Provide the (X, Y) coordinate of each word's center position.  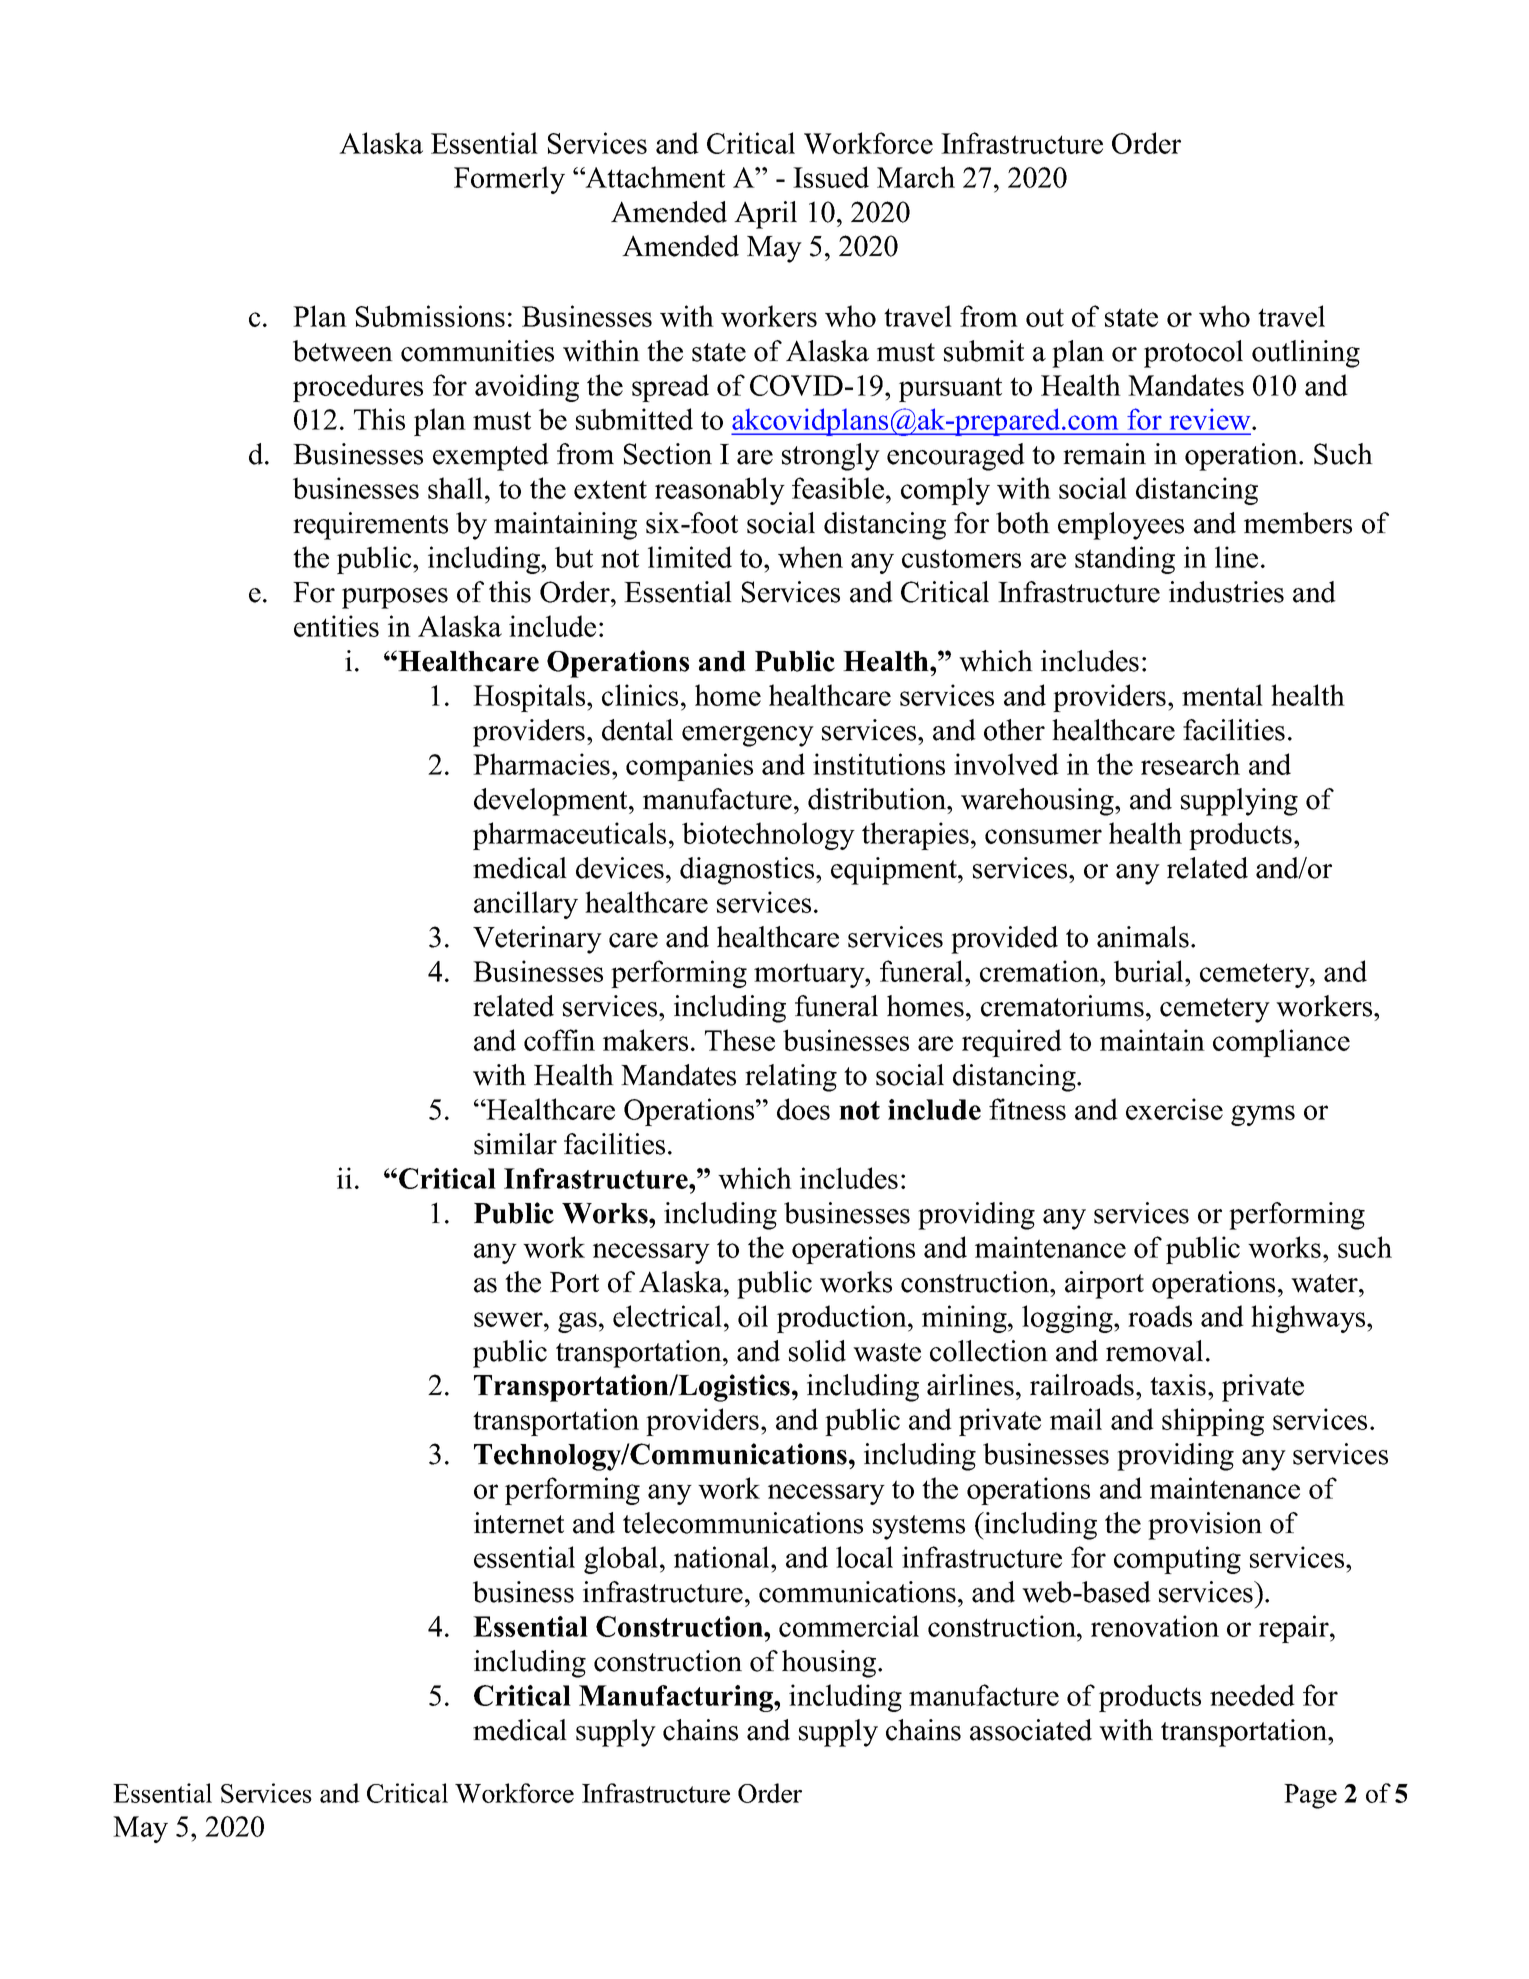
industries (1226, 592)
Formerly (509, 180)
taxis (1178, 1385)
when (810, 557)
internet (519, 1523)
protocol (1193, 354)
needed (1252, 1695)
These (740, 1040)
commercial (849, 1626)
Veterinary (537, 940)
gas (577, 1322)
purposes (395, 598)
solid (817, 1351)
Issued (831, 177)
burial (1150, 971)
